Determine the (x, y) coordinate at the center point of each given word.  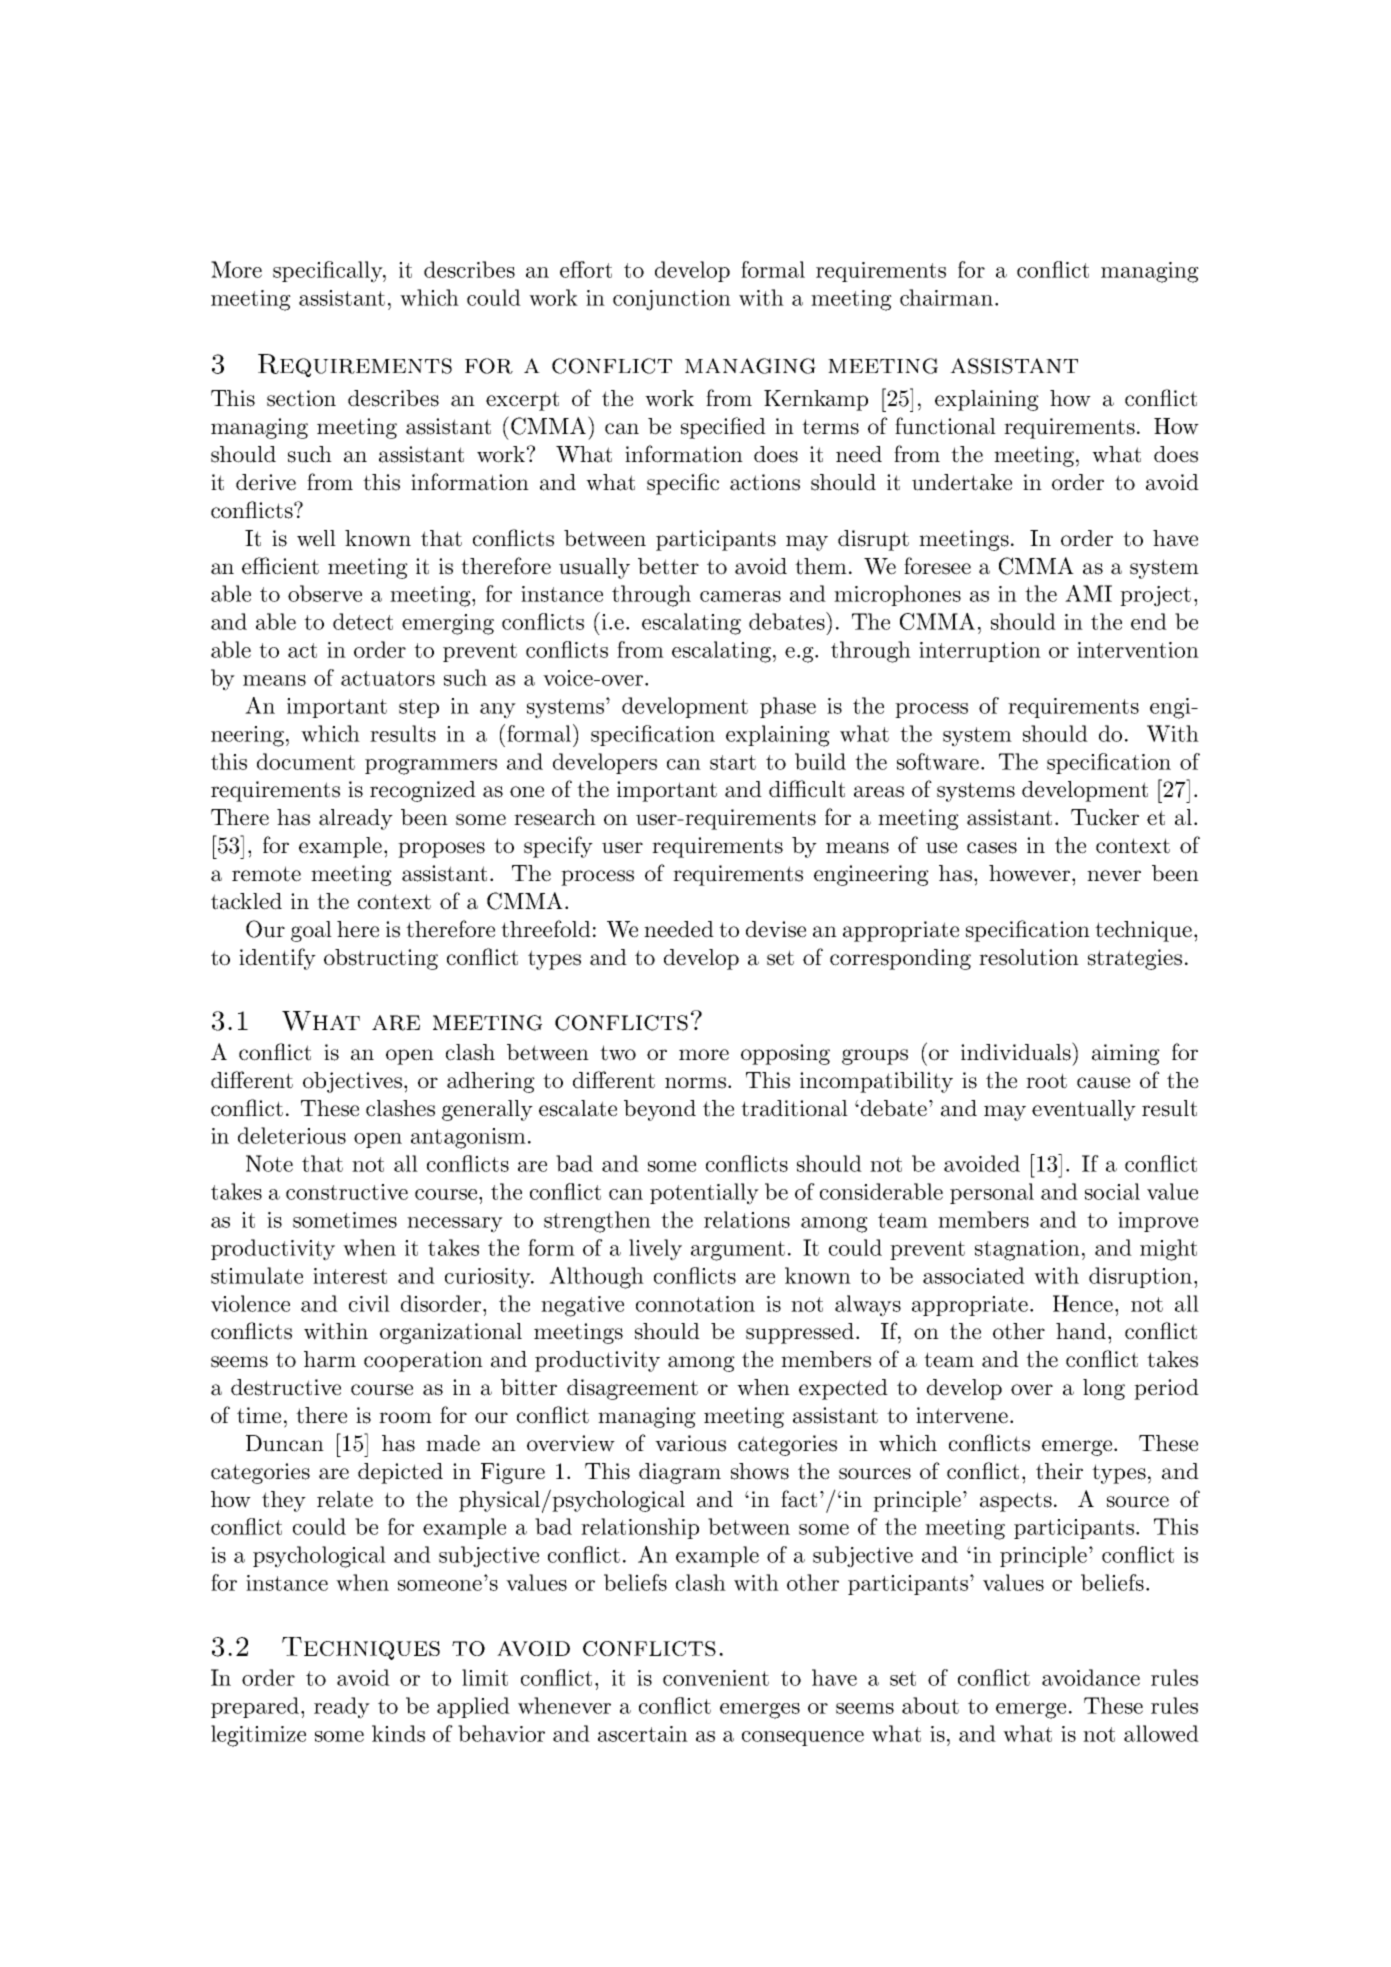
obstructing (381, 959)
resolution (1029, 957)
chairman (946, 297)
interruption (980, 652)
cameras (740, 596)
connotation (695, 1304)
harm (330, 1359)
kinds (398, 1733)
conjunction (672, 300)
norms (697, 1083)
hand (1082, 1331)
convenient (716, 1678)
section (301, 398)
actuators (388, 678)
